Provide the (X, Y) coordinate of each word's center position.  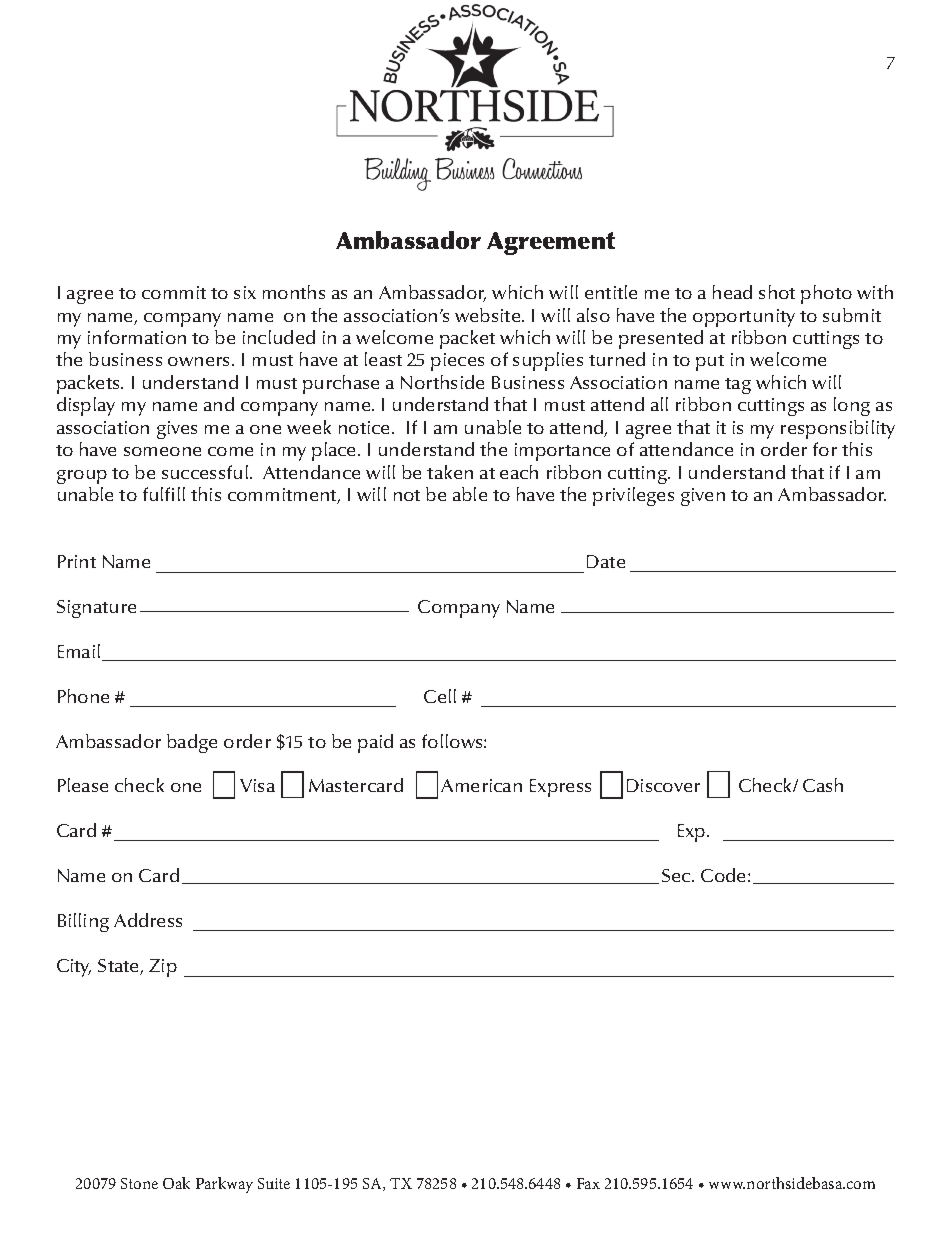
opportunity (744, 318)
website (489, 315)
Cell (440, 696)
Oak (176, 1183)
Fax (588, 1183)
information (137, 337)
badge (192, 743)
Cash (823, 785)
